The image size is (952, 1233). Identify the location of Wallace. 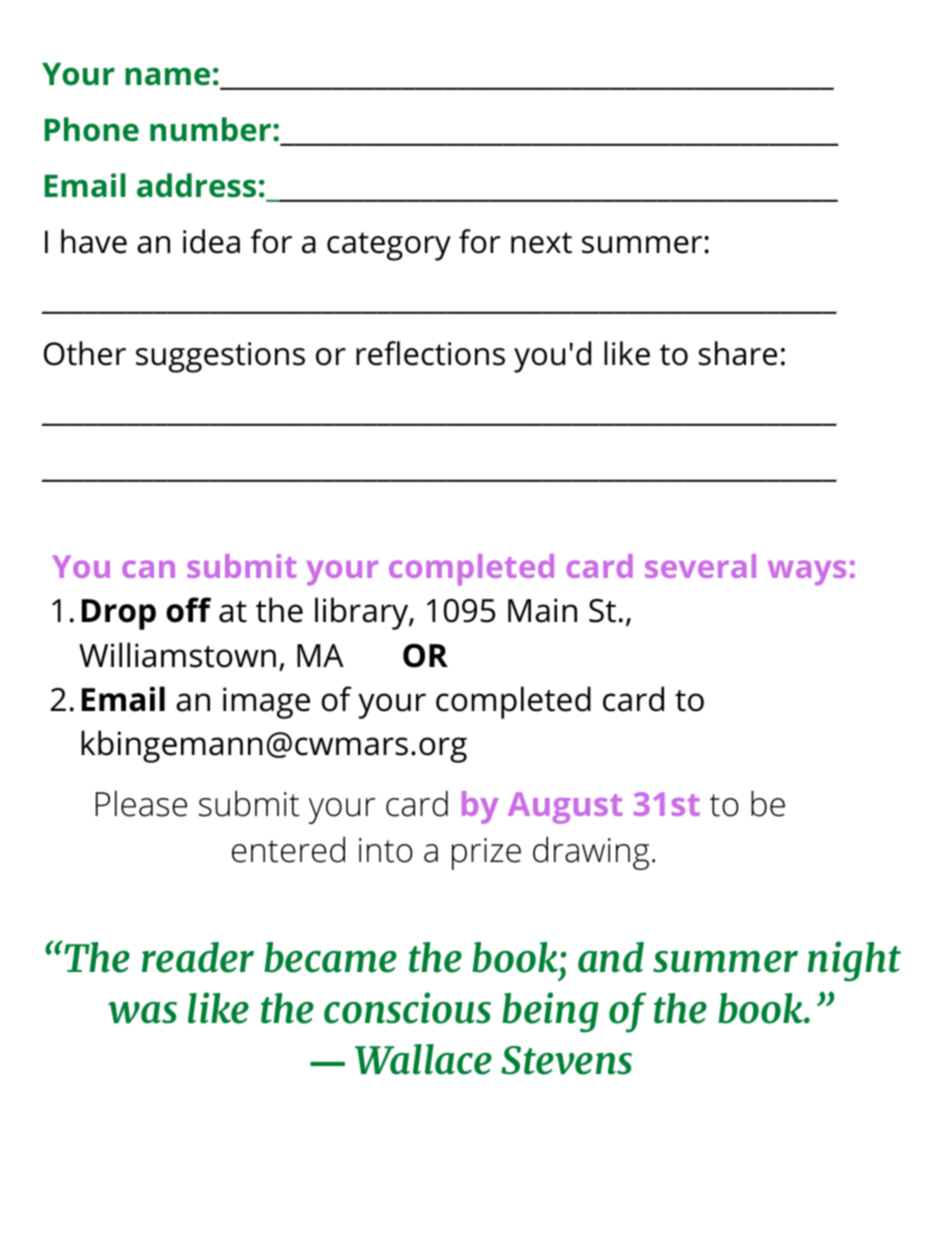
(423, 1059).
